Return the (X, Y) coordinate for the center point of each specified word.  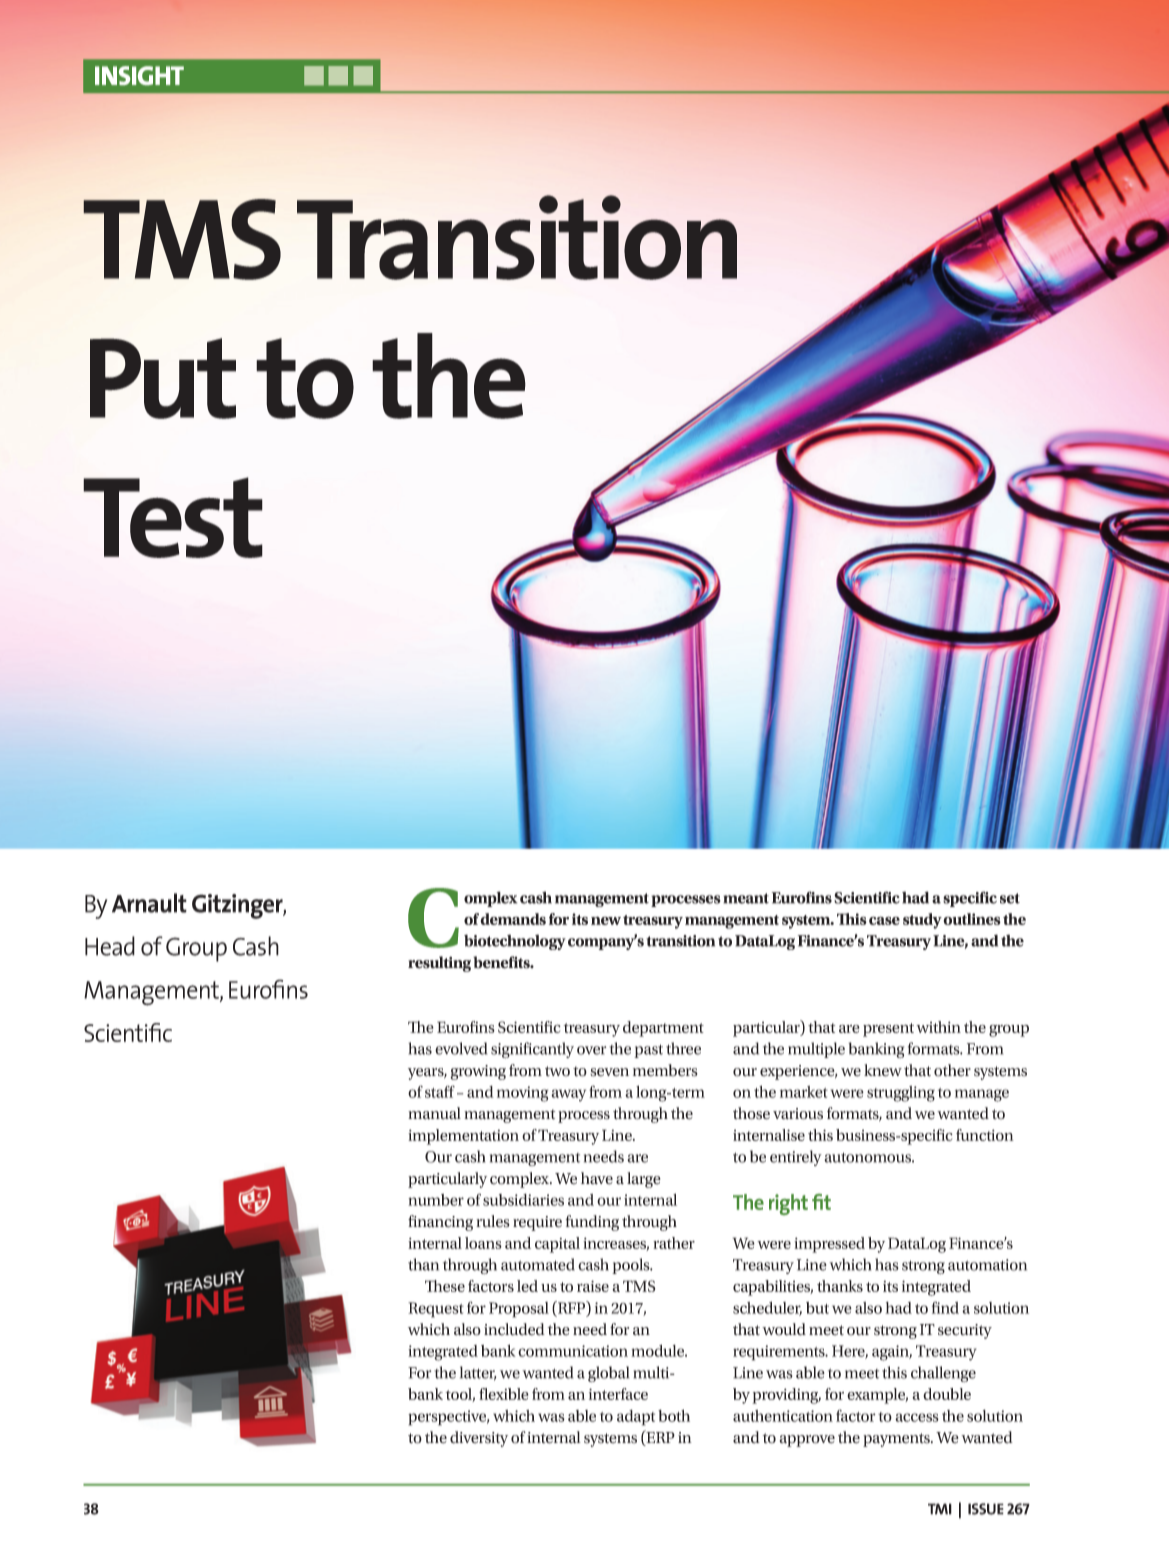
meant (746, 898)
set (1010, 898)
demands (513, 919)
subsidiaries (523, 1200)
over (591, 1050)
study (922, 921)
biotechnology (515, 942)
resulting (441, 964)
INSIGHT (139, 75)
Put (163, 378)
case (884, 920)
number (436, 1200)
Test (173, 517)
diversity (479, 1439)
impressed (829, 1245)
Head (110, 946)
